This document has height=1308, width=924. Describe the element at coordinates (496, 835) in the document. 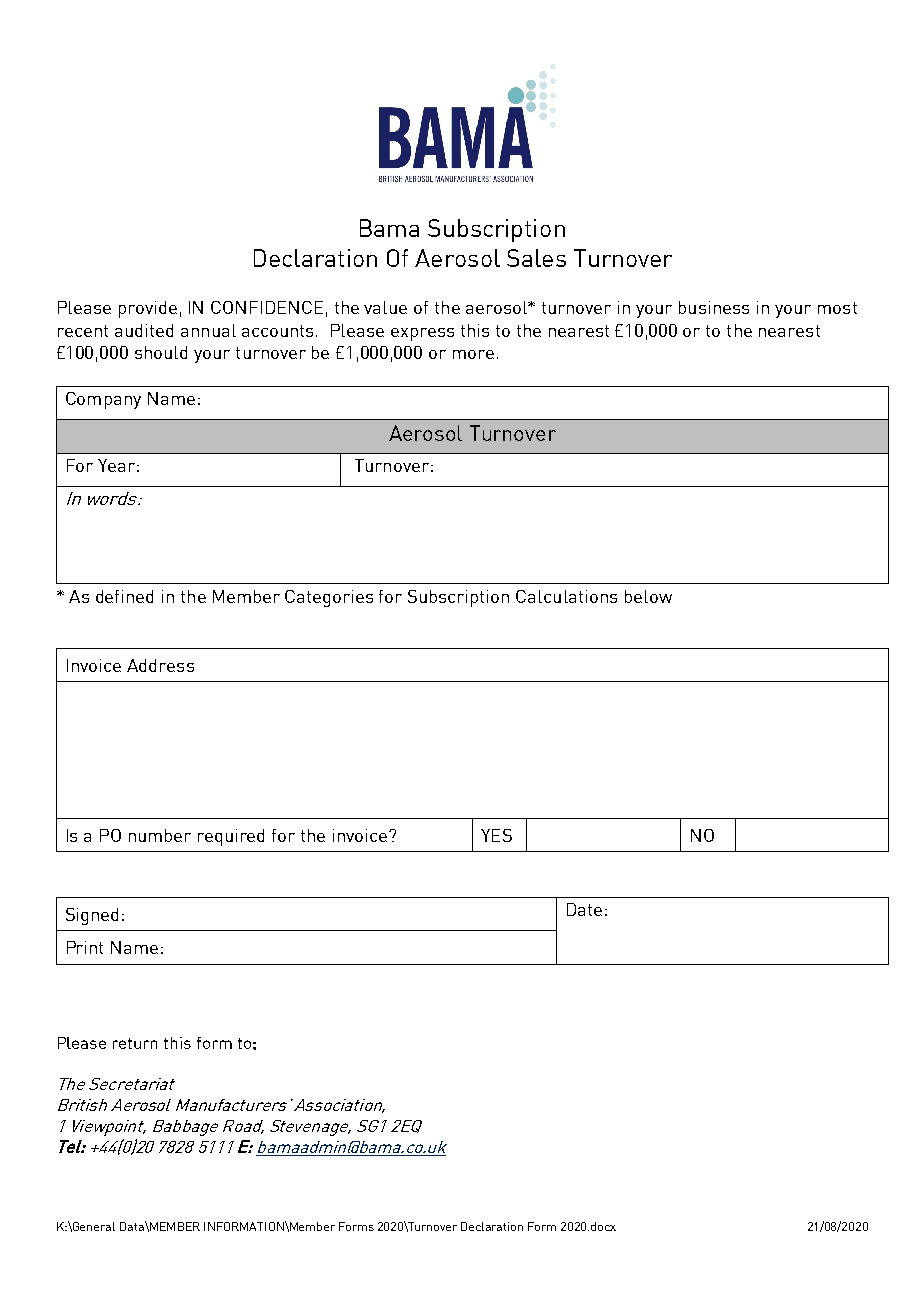

I see `YES` at that location.
